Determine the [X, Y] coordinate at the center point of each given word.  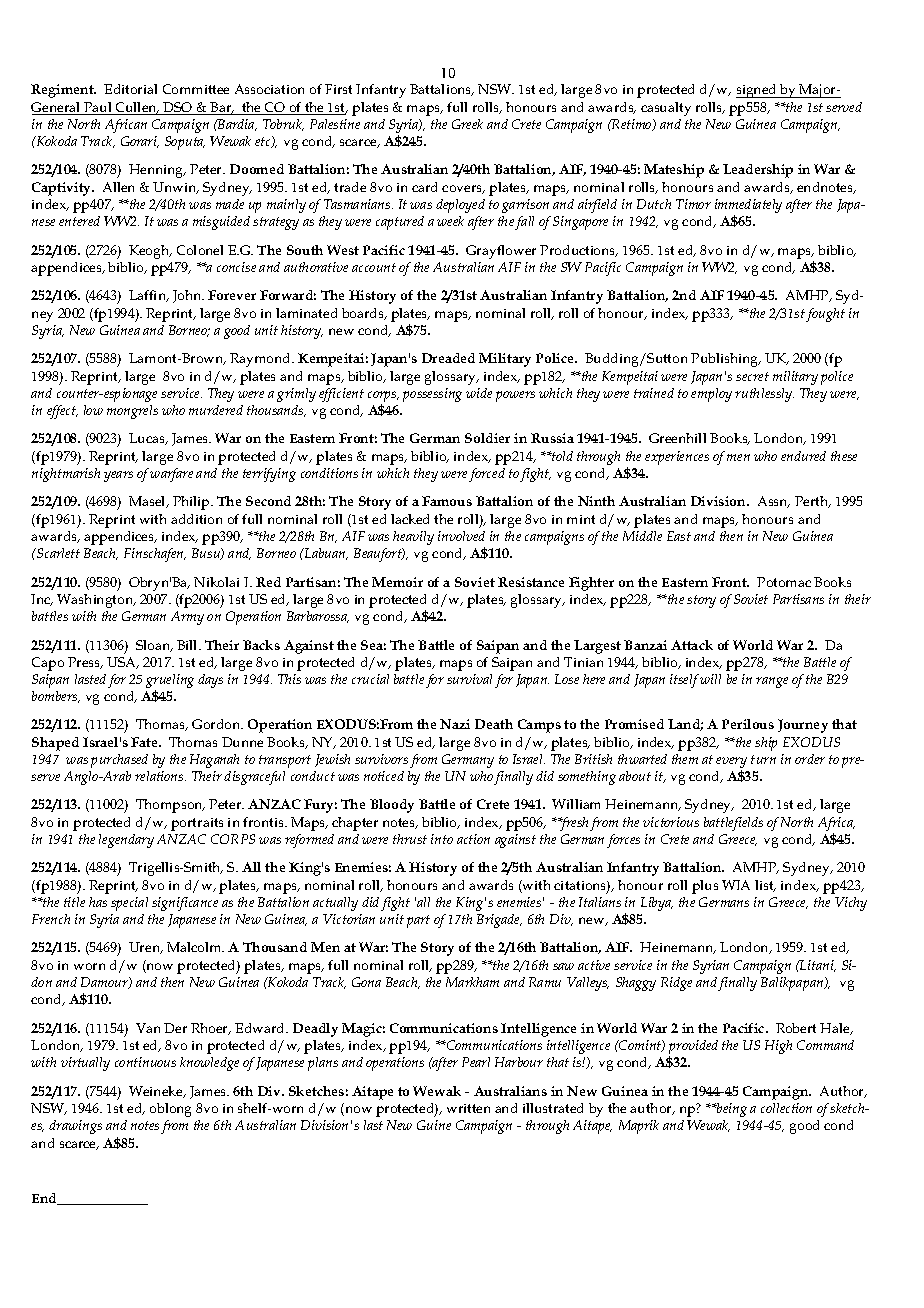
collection [786, 1108]
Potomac [784, 582]
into [442, 839]
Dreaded [448, 358]
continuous [145, 1062]
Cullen [136, 108]
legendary [126, 841]
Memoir [397, 582]
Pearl [476, 1062]
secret [752, 376]
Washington [96, 601]
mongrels [132, 412]
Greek [467, 124]
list [765, 886]
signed [757, 91]
